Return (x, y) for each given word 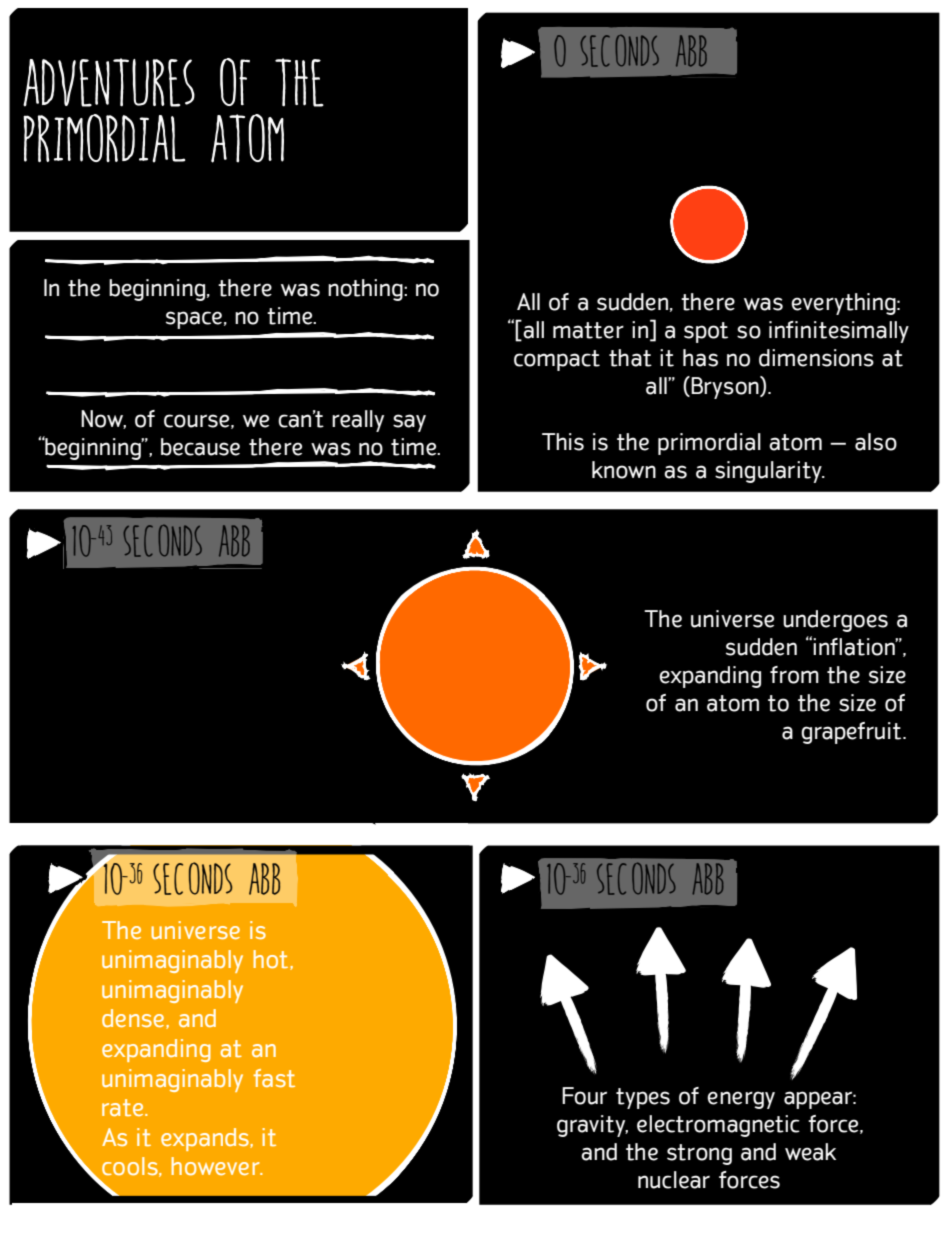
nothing (366, 290)
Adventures (109, 82)
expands (206, 1139)
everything (844, 304)
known (624, 470)
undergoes (835, 621)
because (200, 447)
